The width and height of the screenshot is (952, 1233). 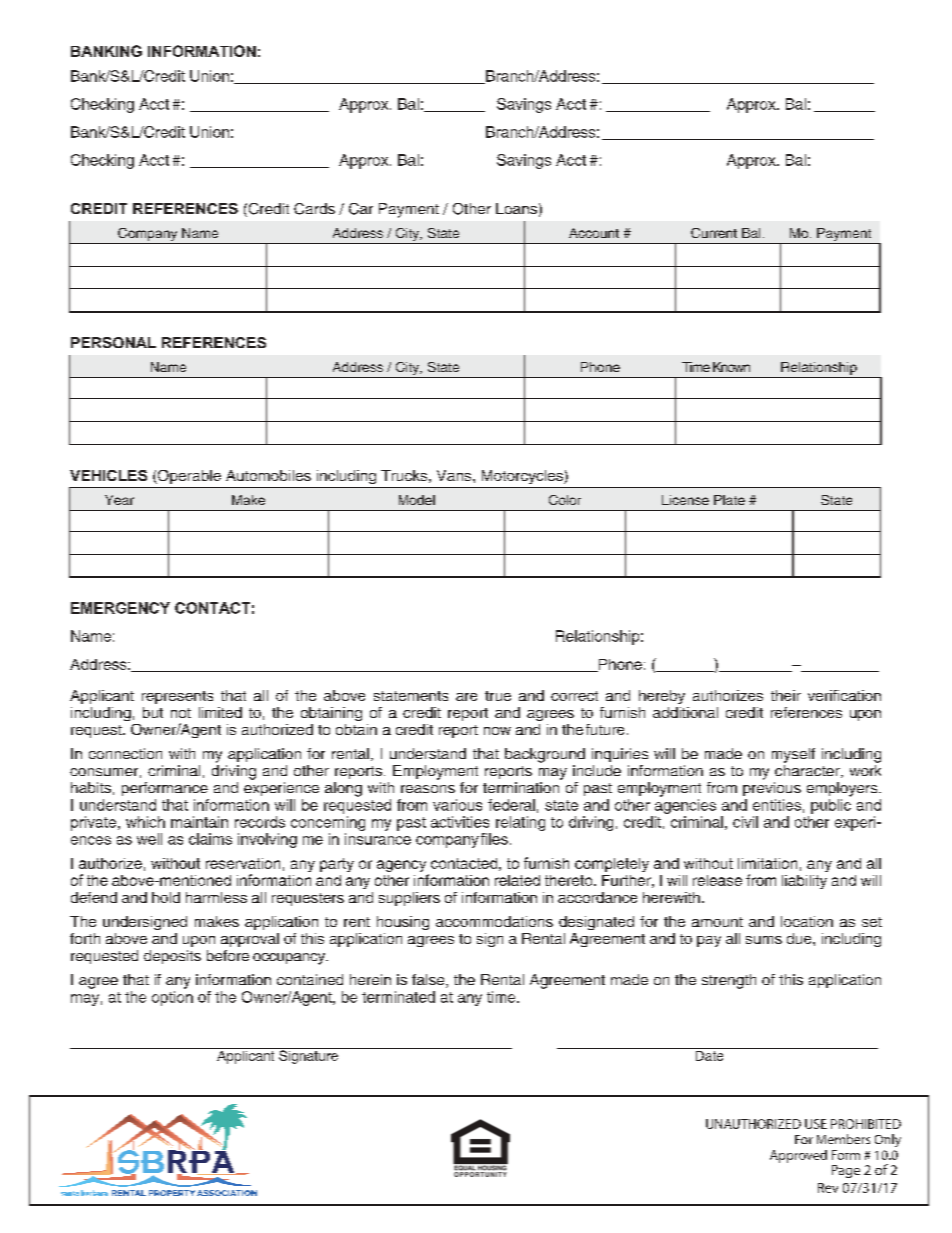 What do you see at coordinates (594, 233) in the screenshot?
I see `Account` at bounding box center [594, 233].
